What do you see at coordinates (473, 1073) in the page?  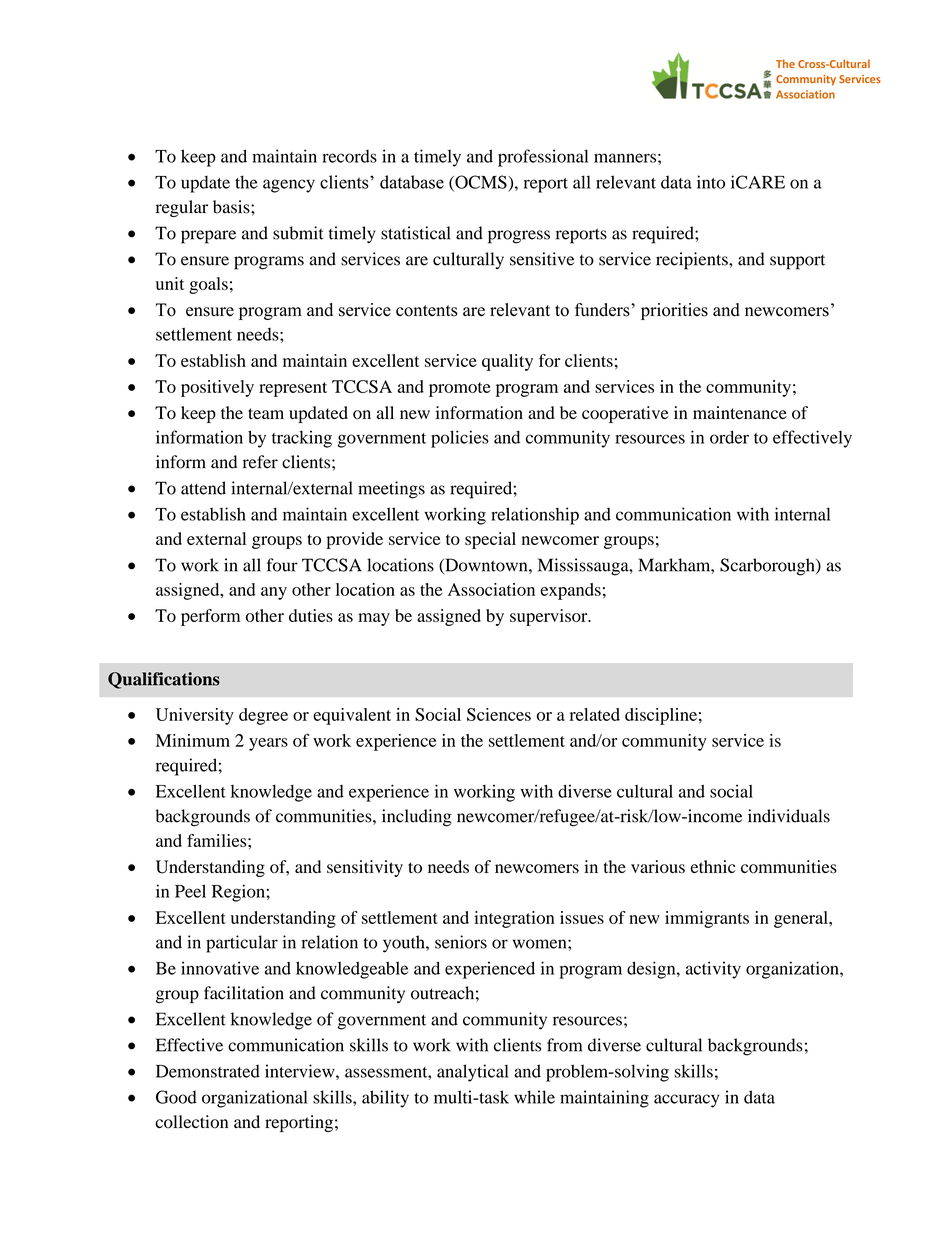 I see `analytical` at bounding box center [473, 1073].
